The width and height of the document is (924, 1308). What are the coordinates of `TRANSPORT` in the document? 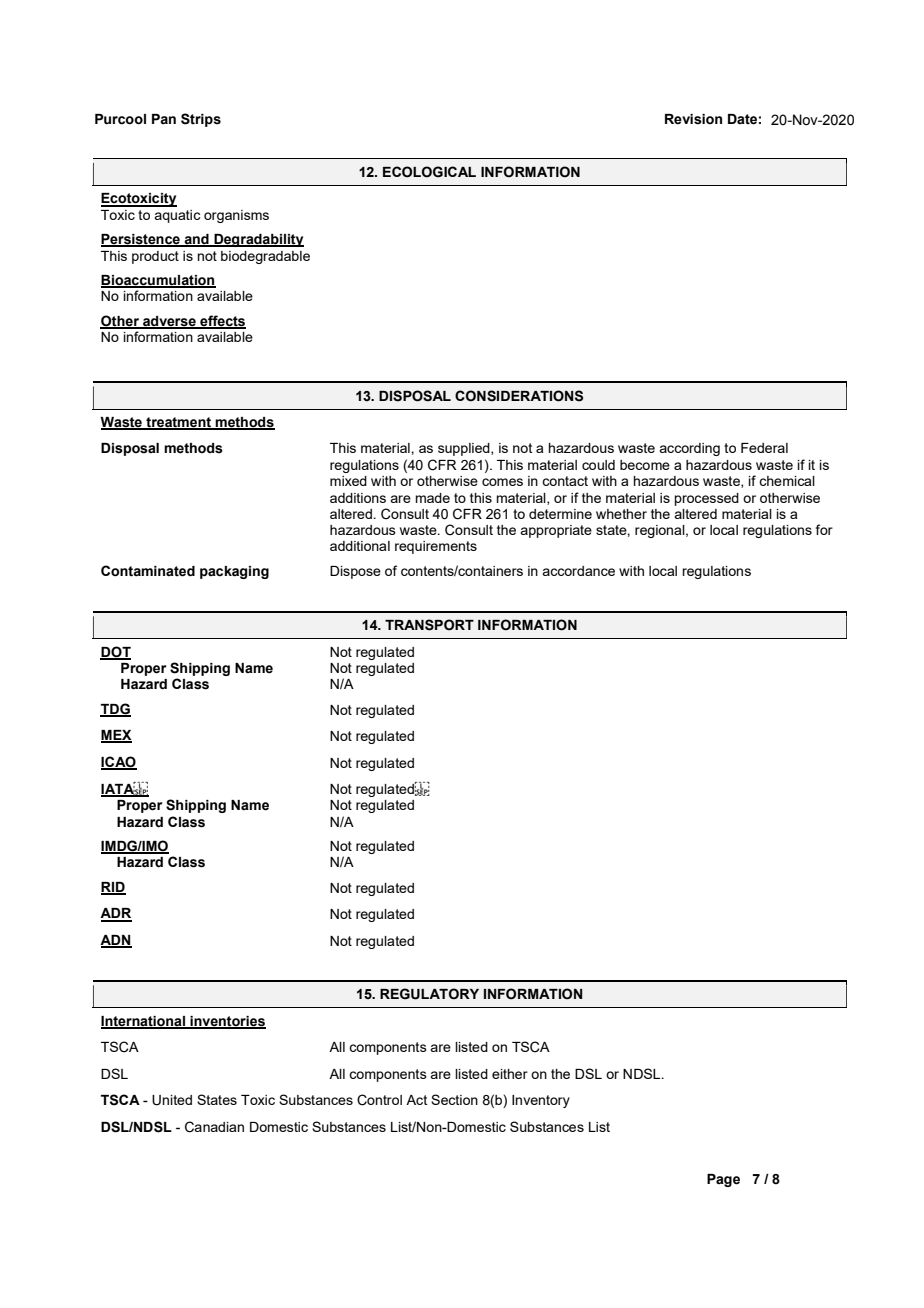 It's located at (429, 625).
